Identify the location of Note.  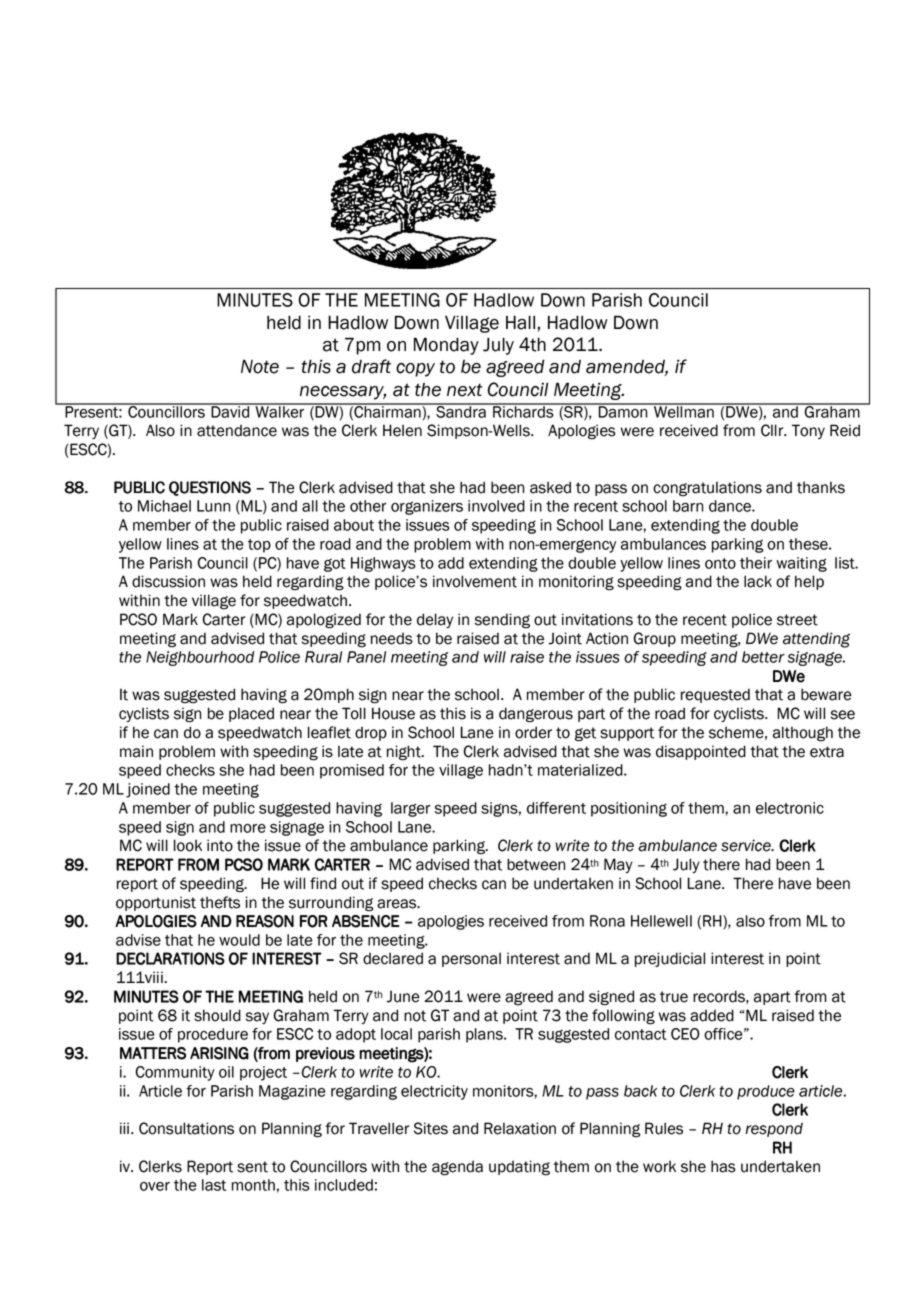
(260, 366).
